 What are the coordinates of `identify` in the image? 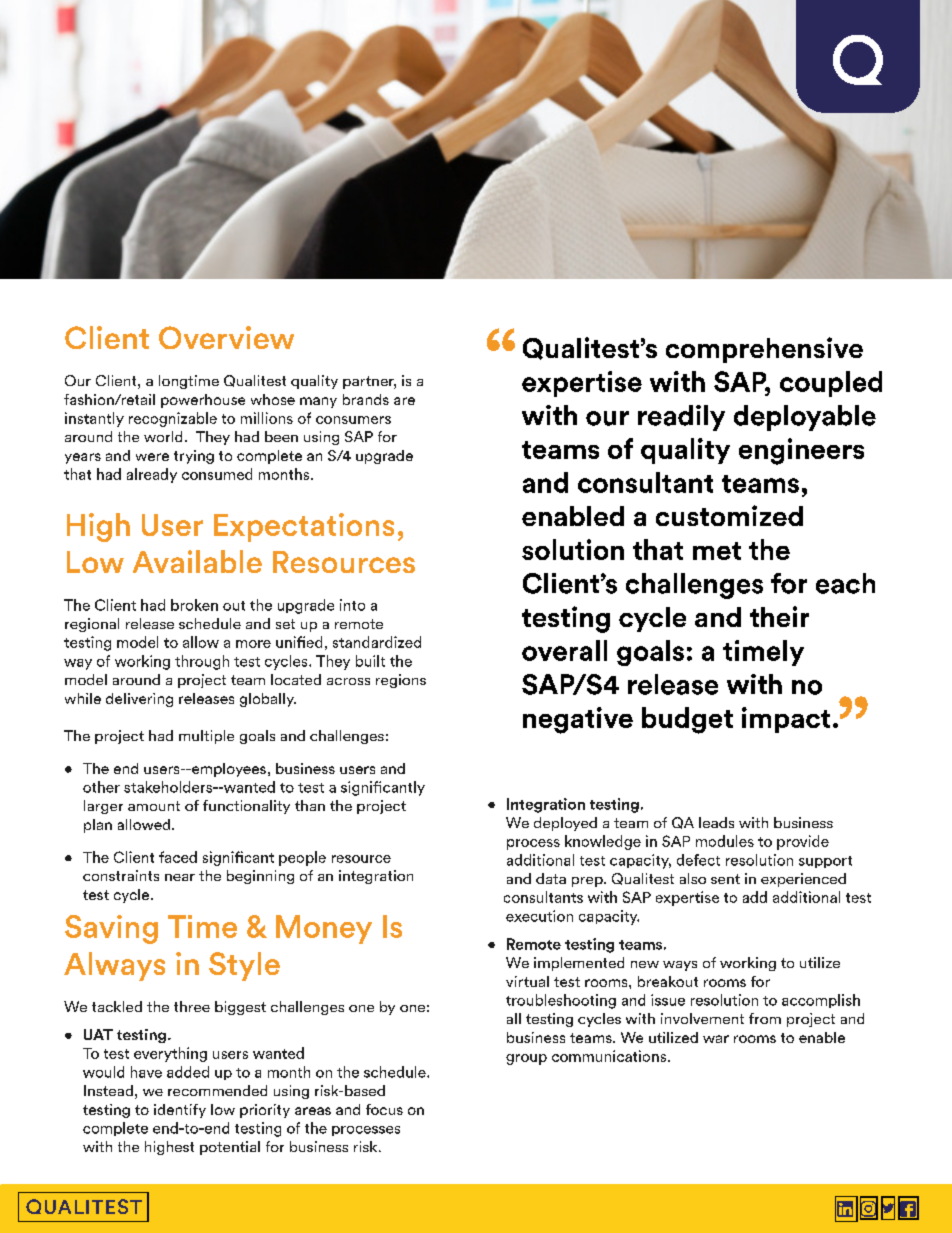 It's located at (180, 1111).
